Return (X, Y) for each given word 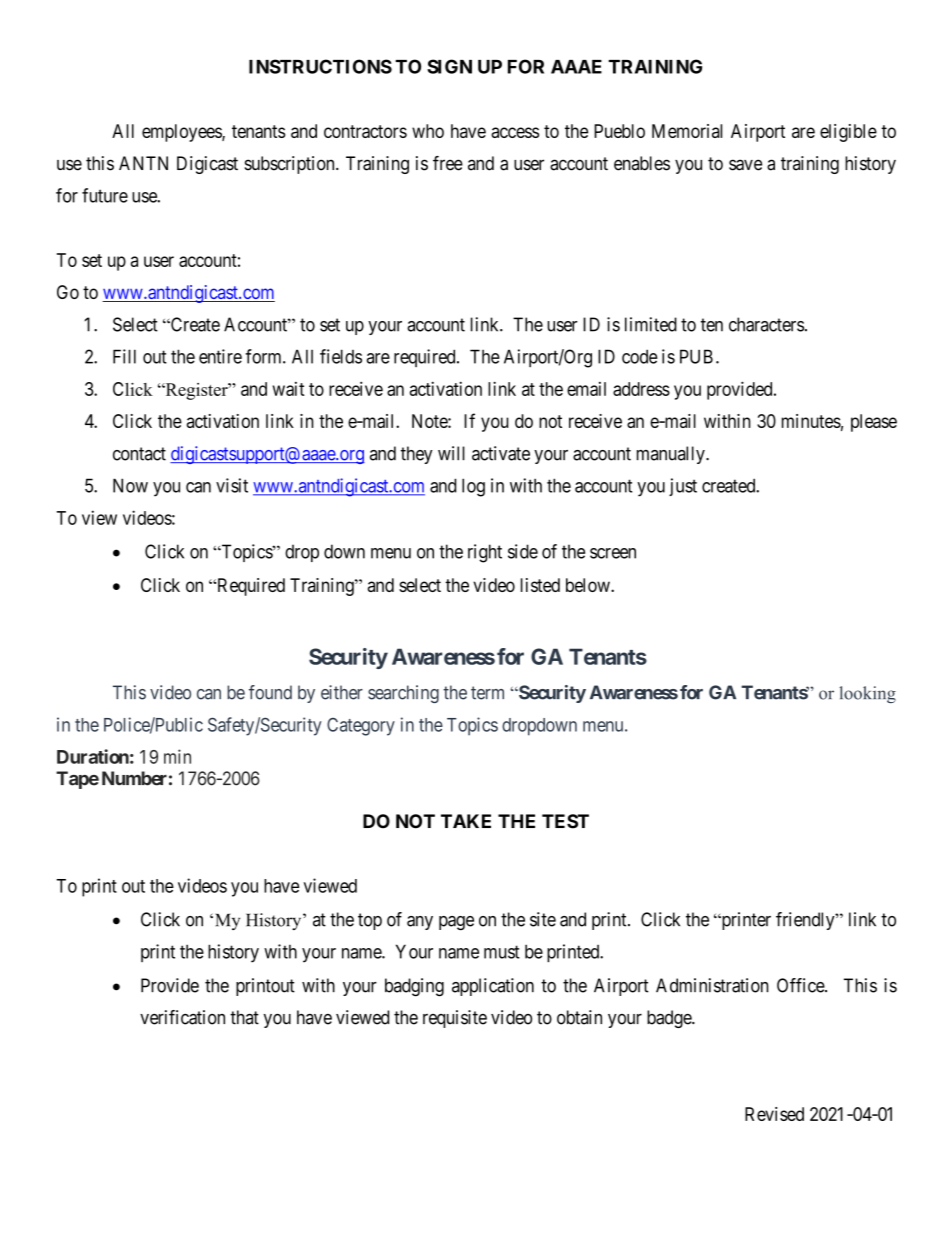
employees (182, 133)
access (515, 132)
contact (139, 454)
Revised (774, 1114)
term (487, 693)
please (874, 423)
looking (867, 694)
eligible (848, 133)
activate (501, 453)
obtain (579, 1017)
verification (182, 1017)
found (270, 692)
